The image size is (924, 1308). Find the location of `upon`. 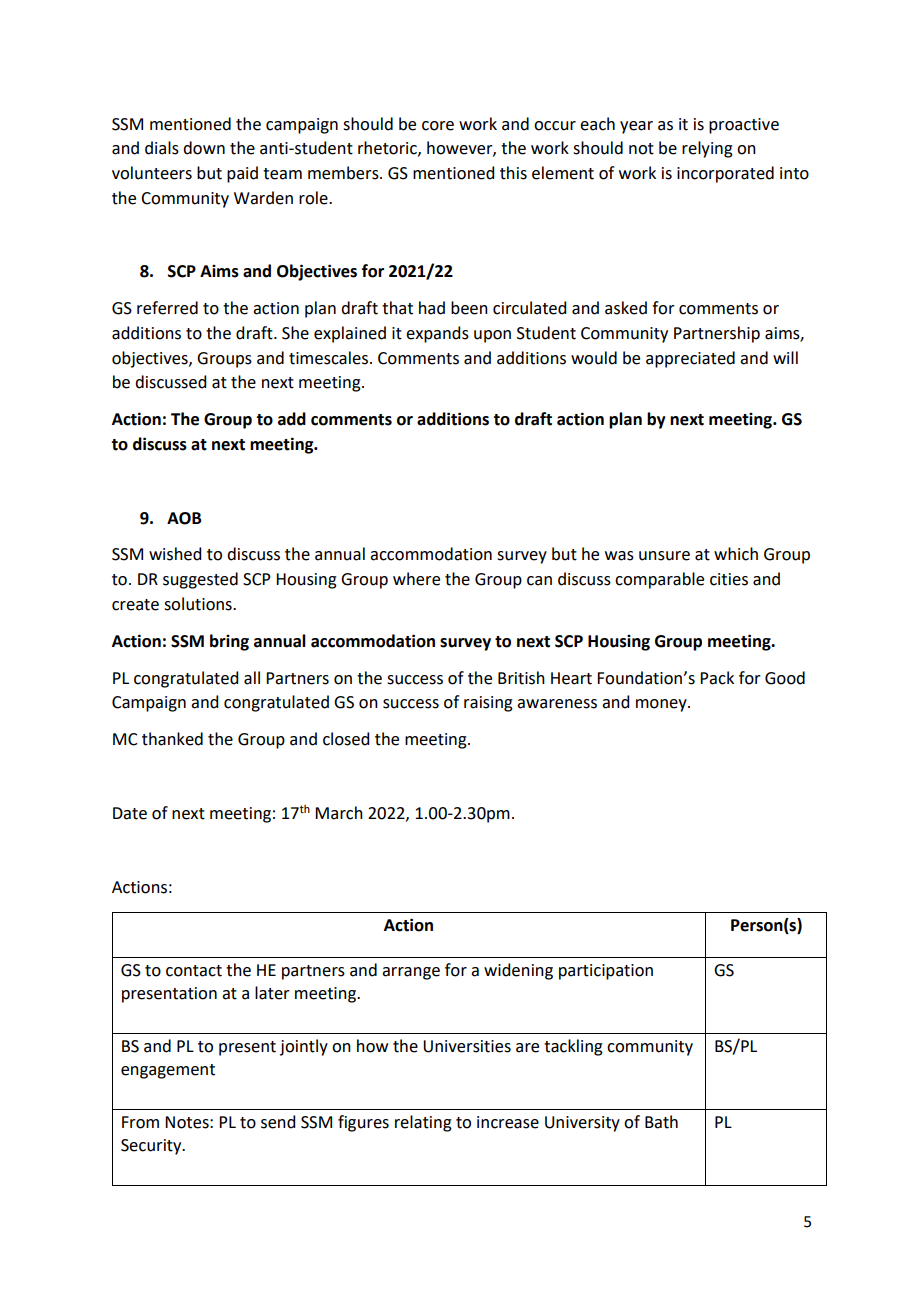

upon is located at coordinates (492, 336).
